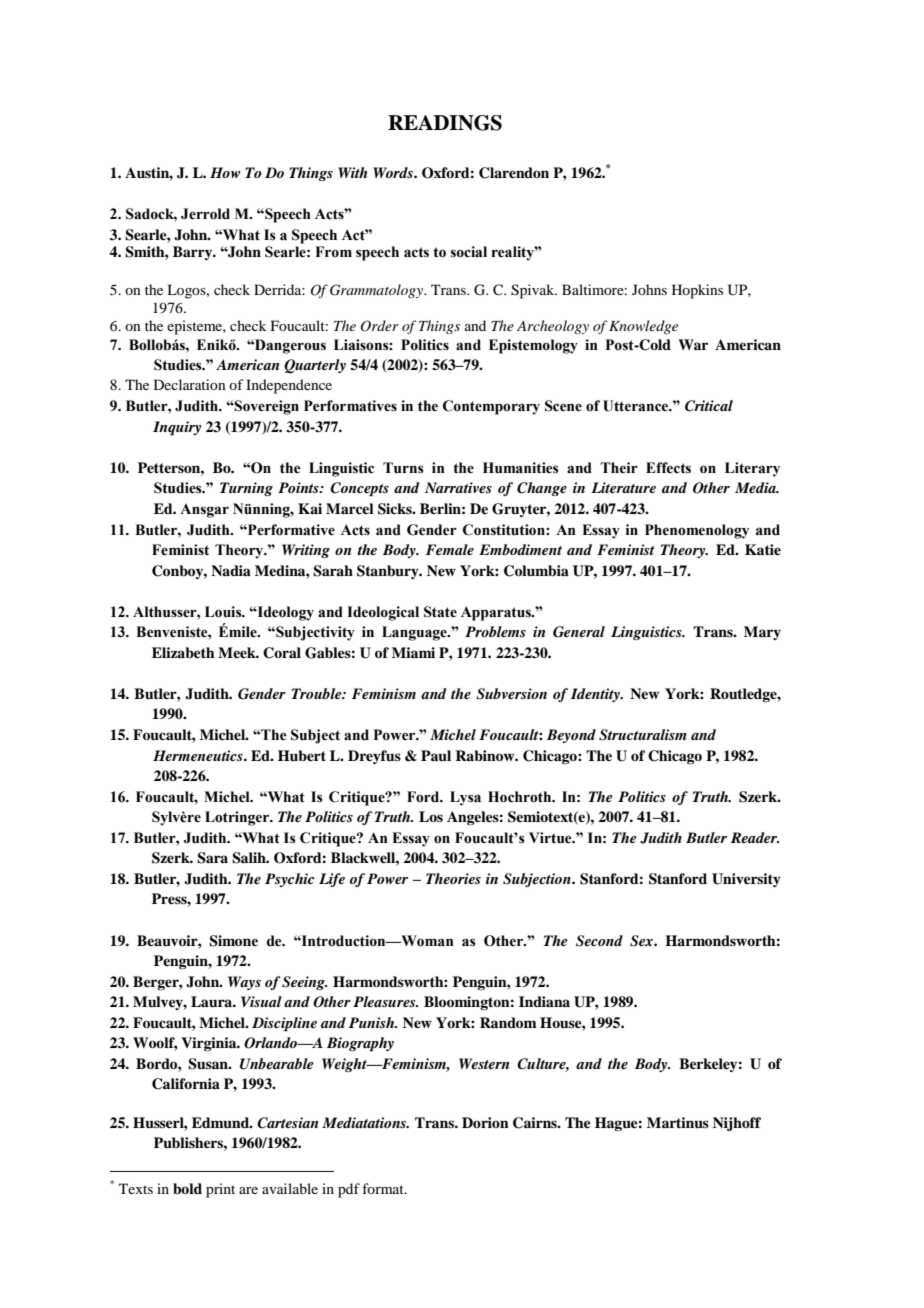 This document has width=924, height=1308. Describe the element at coordinates (458, 487) in the document. I see `Narratives` at that location.
